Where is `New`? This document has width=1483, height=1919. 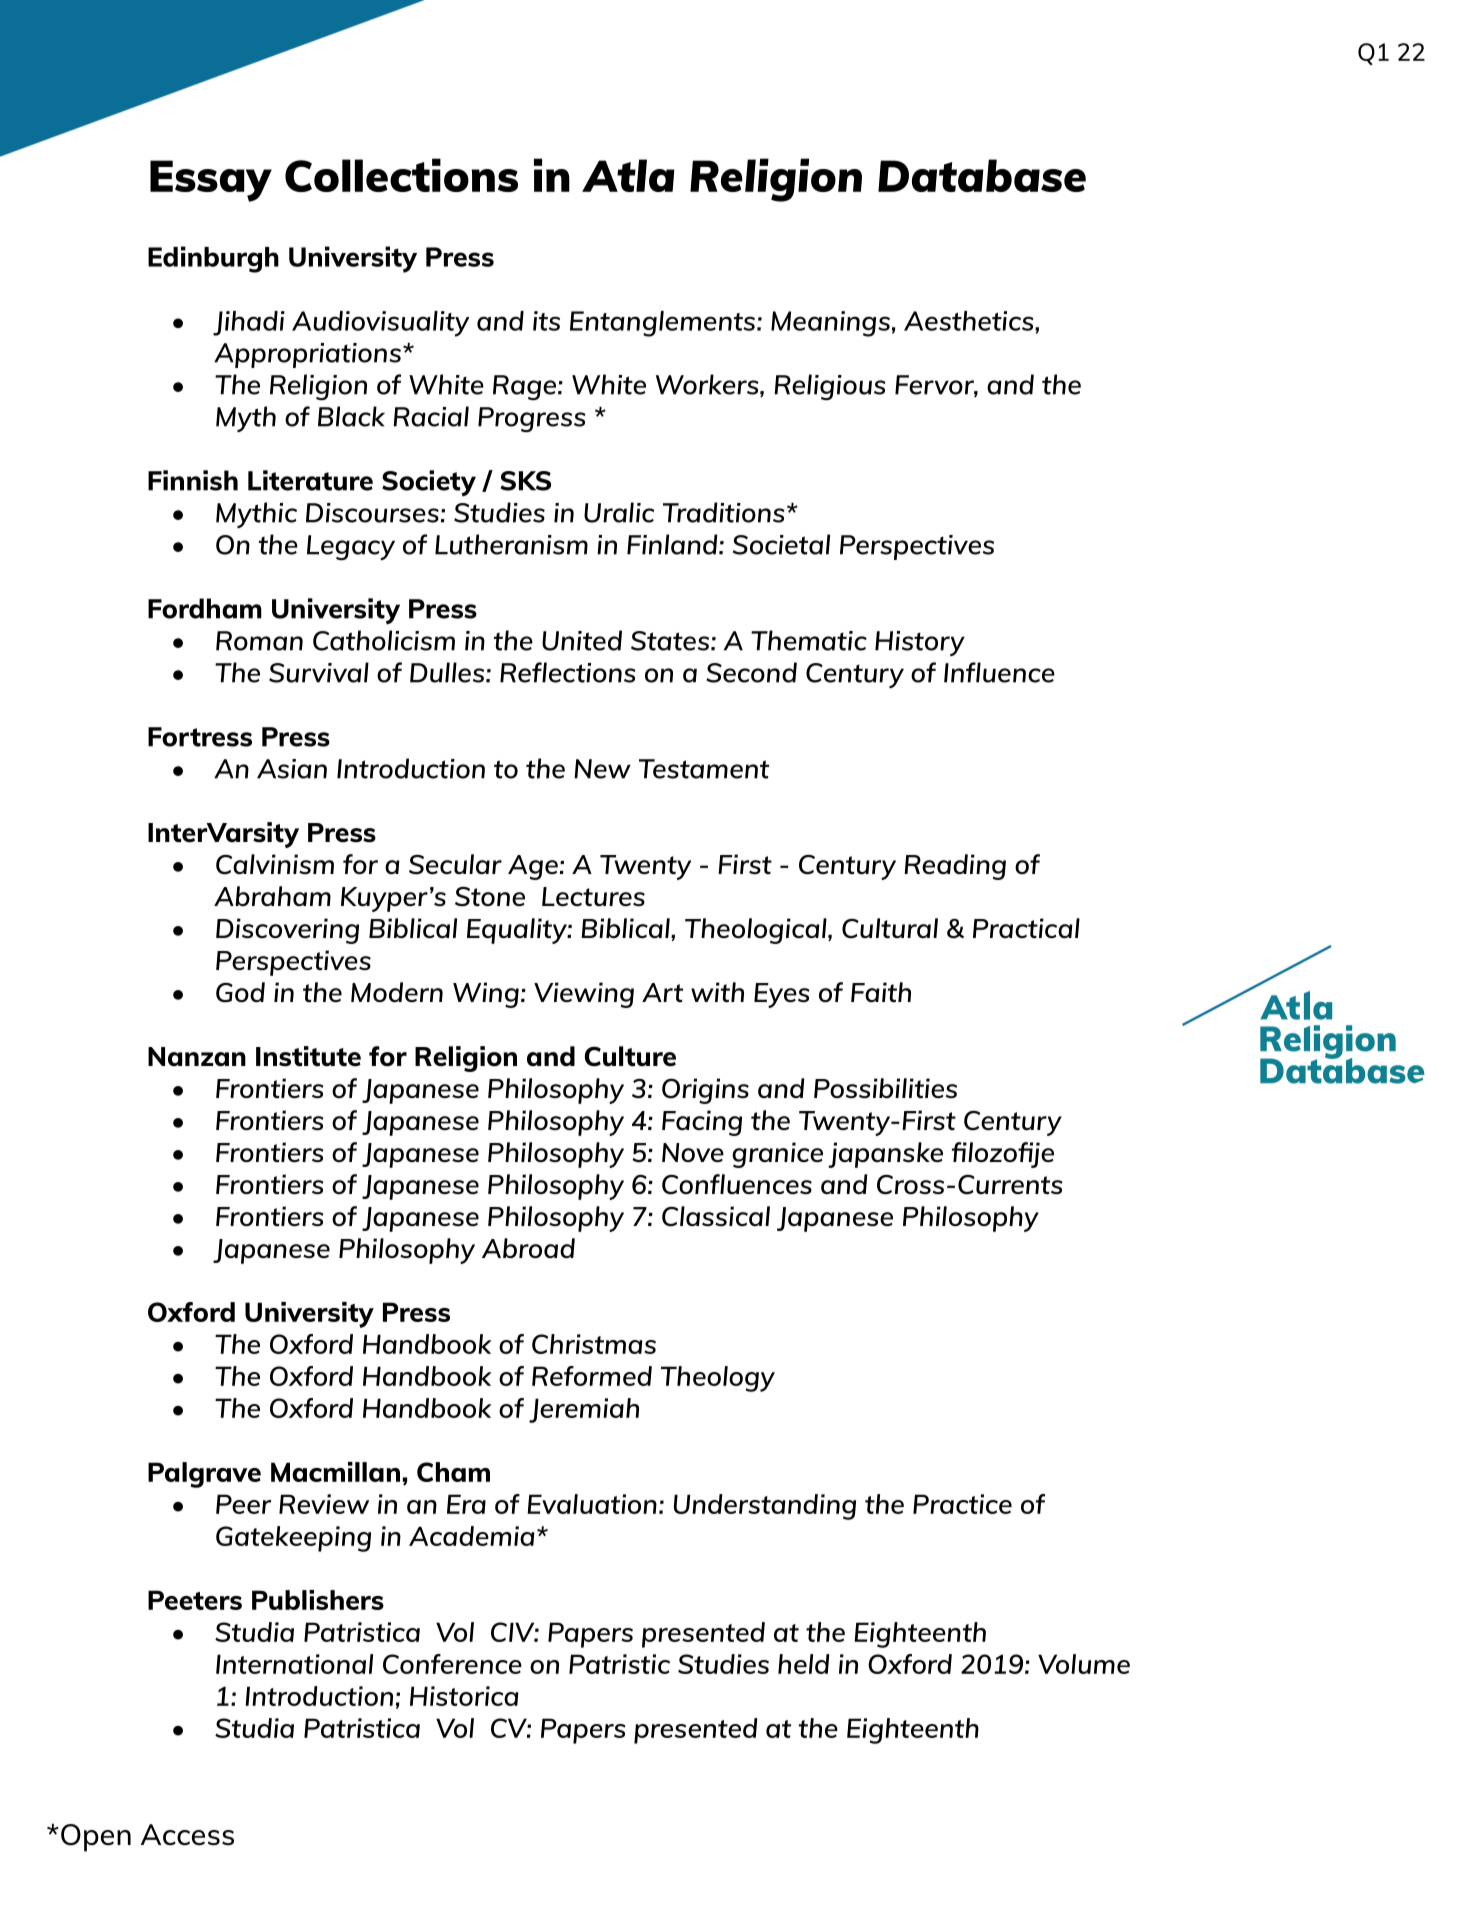 New is located at coordinates (602, 769).
